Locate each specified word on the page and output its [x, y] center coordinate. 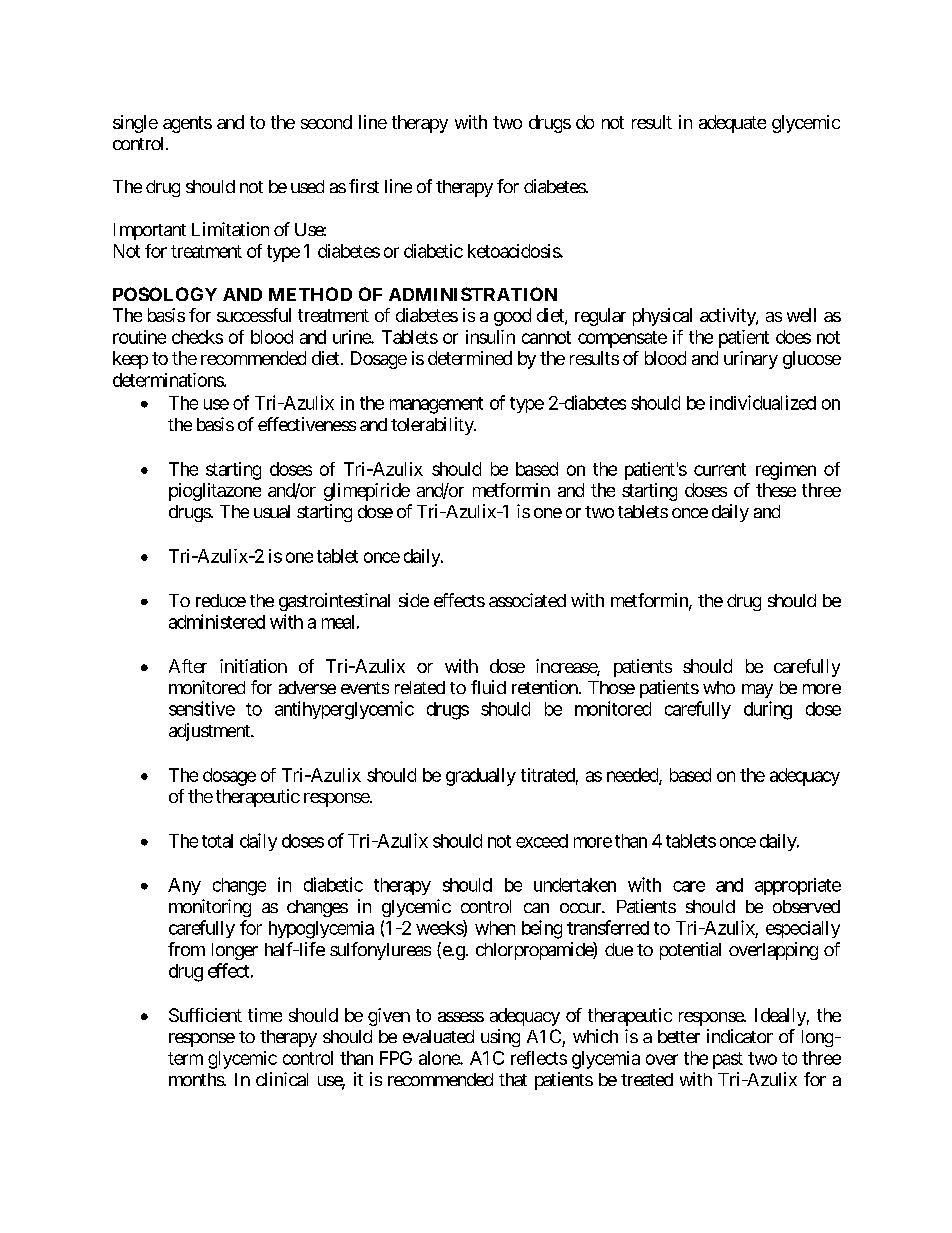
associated [527, 600]
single [135, 124]
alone [440, 1058]
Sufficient [205, 1015]
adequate [732, 124]
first [364, 186]
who [719, 687]
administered [217, 621]
